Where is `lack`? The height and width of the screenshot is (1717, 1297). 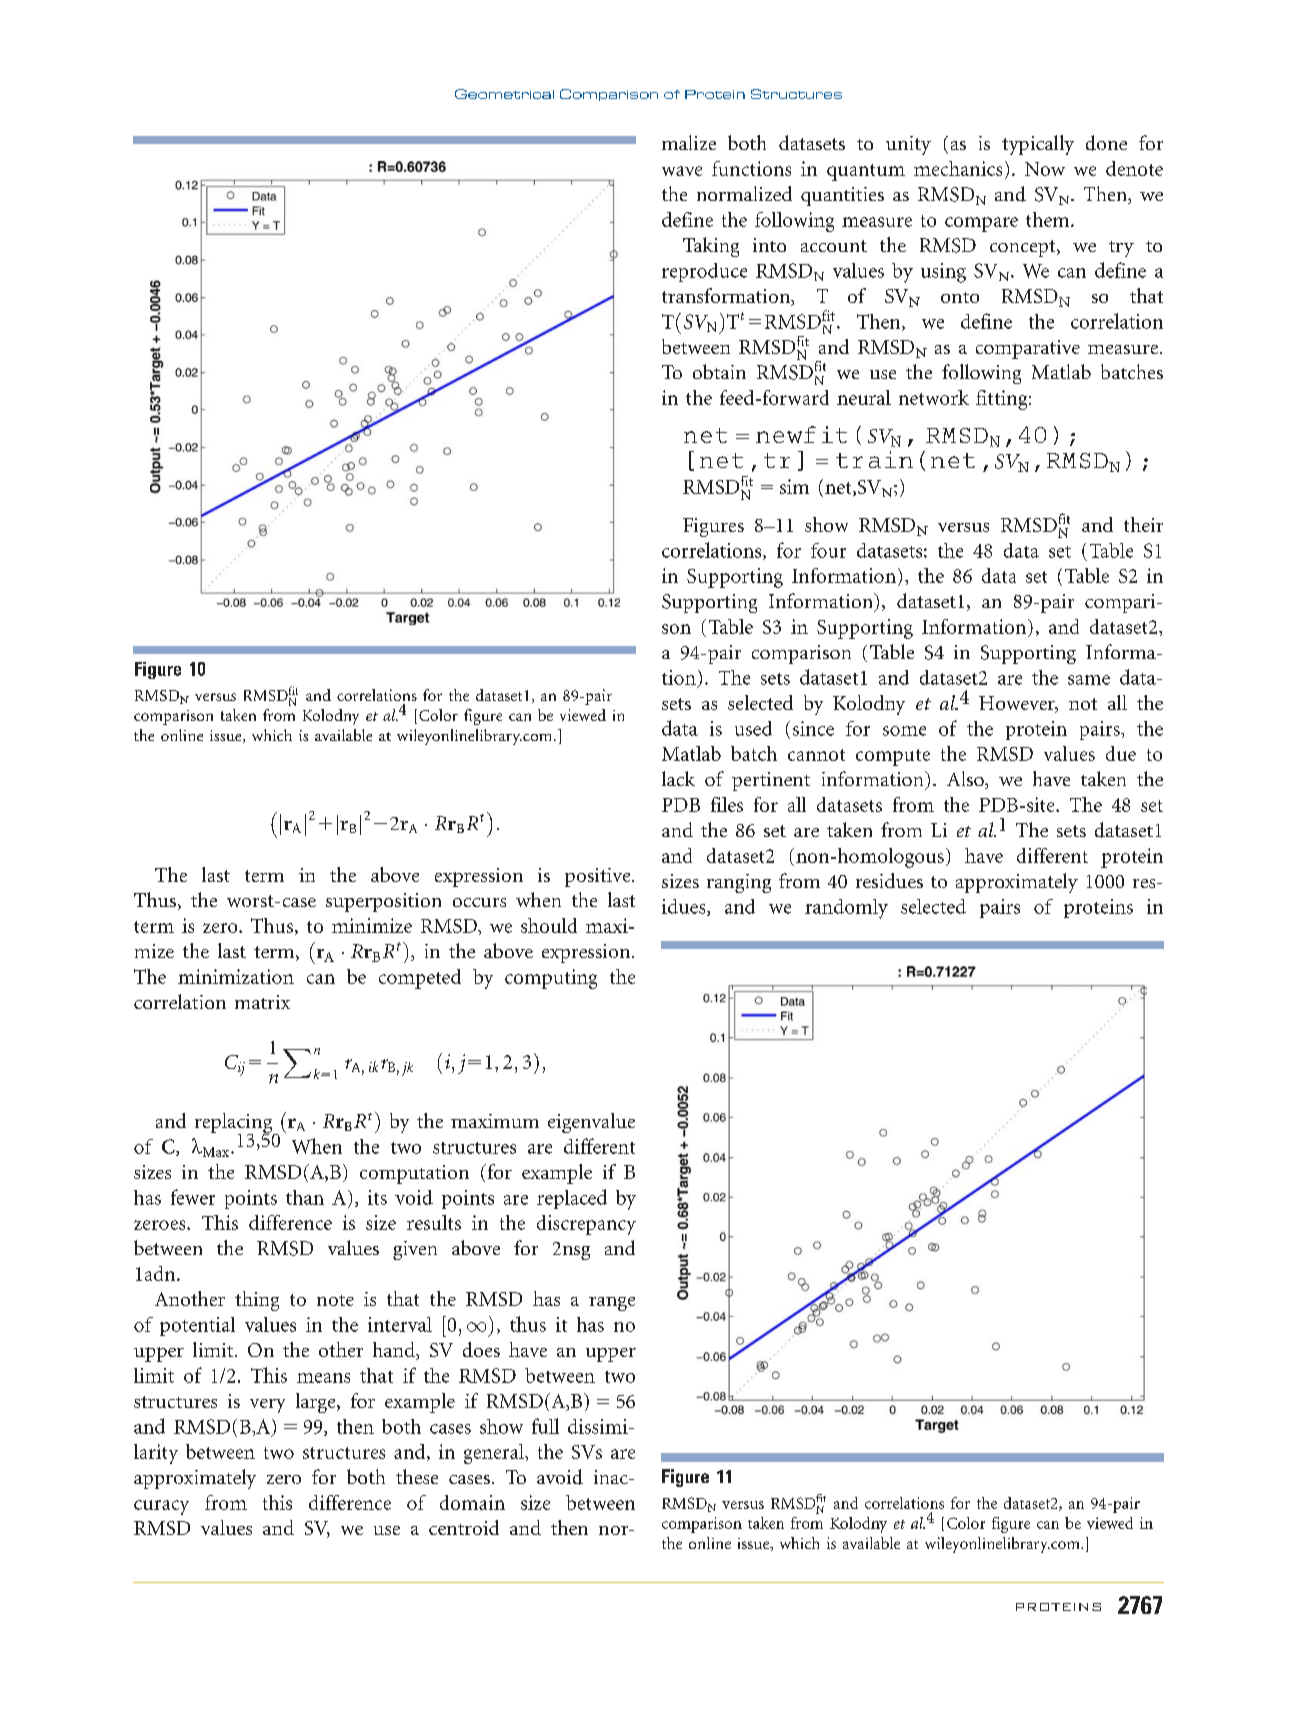 lack is located at coordinates (678, 778).
